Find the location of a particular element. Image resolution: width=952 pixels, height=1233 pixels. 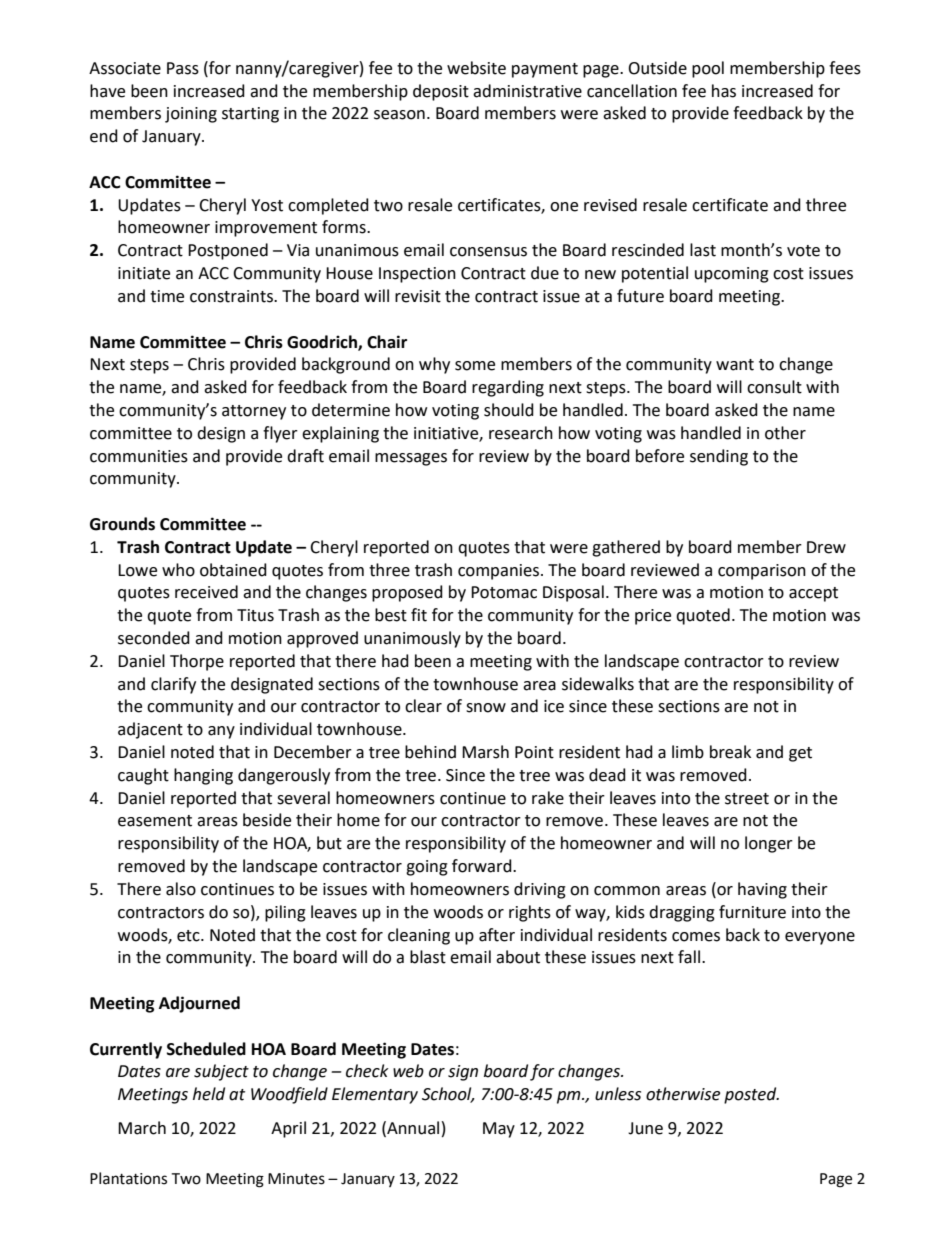

deposit is located at coordinates (441, 92).
